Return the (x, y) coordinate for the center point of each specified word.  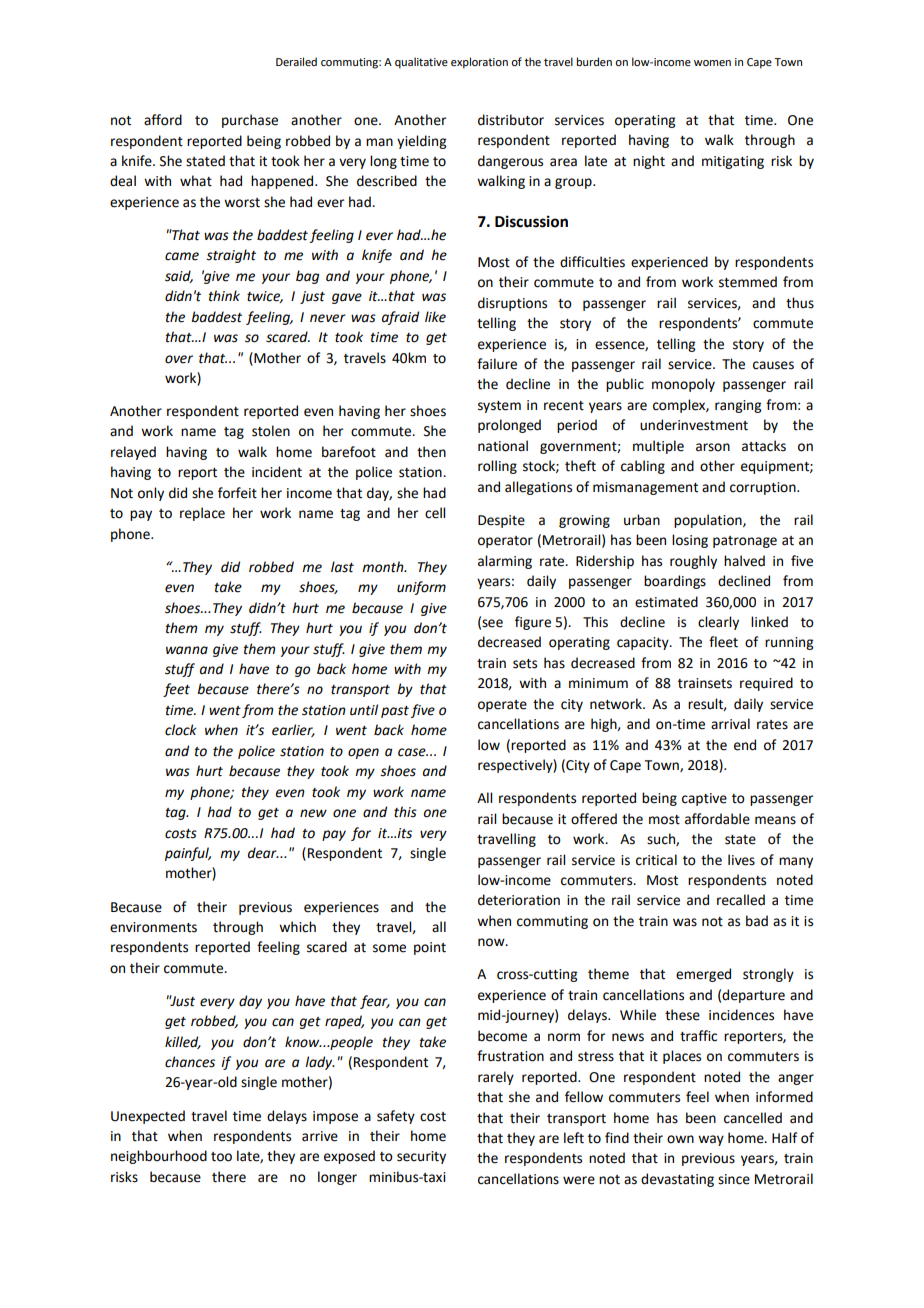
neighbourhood (159, 1157)
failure (497, 364)
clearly (718, 623)
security (421, 1157)
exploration (479, 63)
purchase (250, 121)
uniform (421, 588)
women (712, 63)
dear (263, 853)
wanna (187, 650)
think (224, 296)
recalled (741, 900)
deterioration (519, 900)
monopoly (683, 385)
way (711, 1140)
